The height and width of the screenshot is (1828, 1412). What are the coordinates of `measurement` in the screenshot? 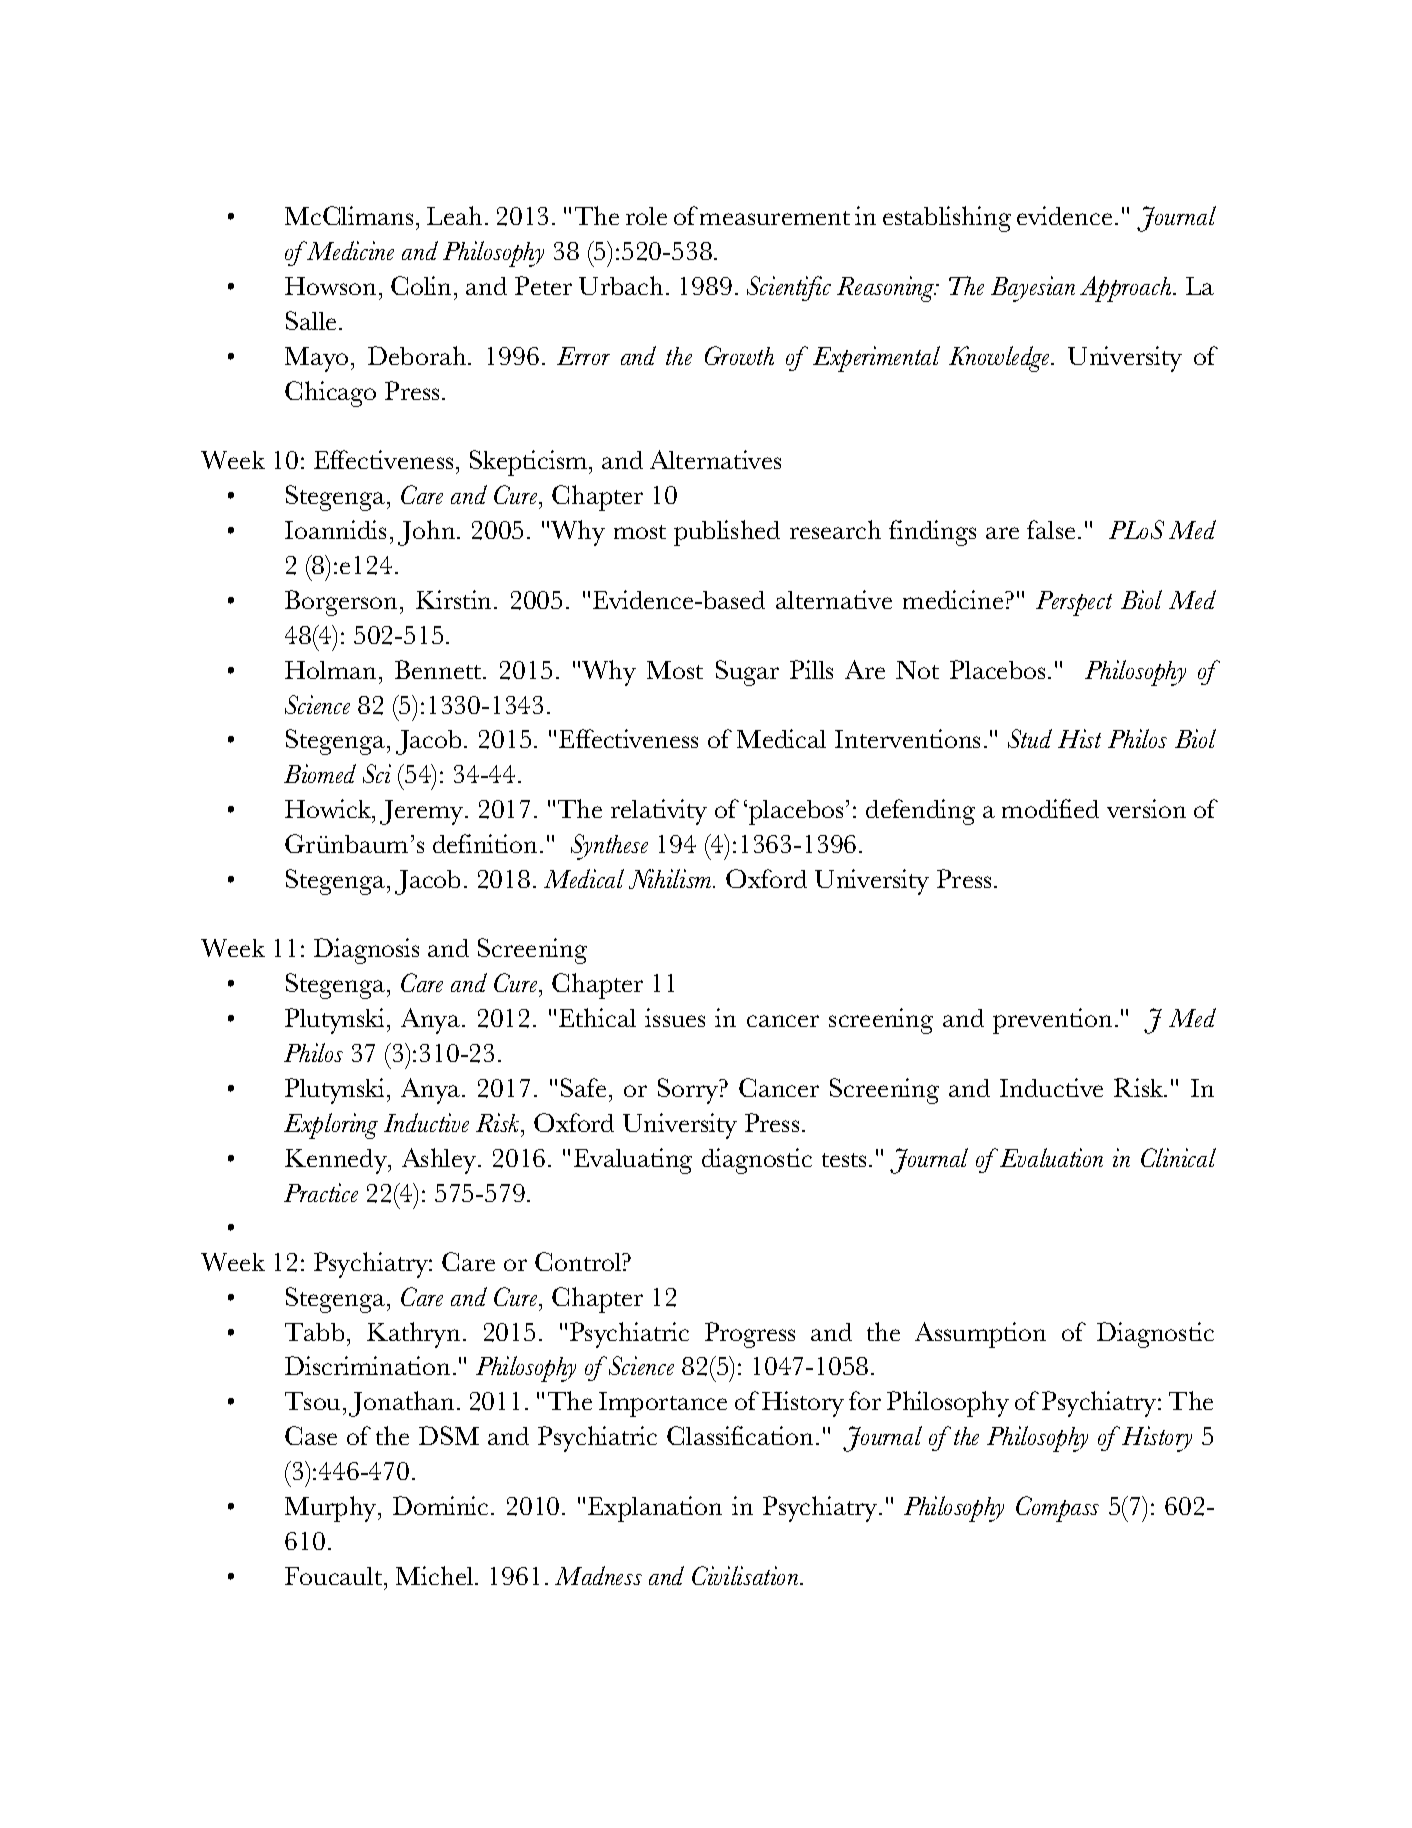 It's located at (775, 218).
